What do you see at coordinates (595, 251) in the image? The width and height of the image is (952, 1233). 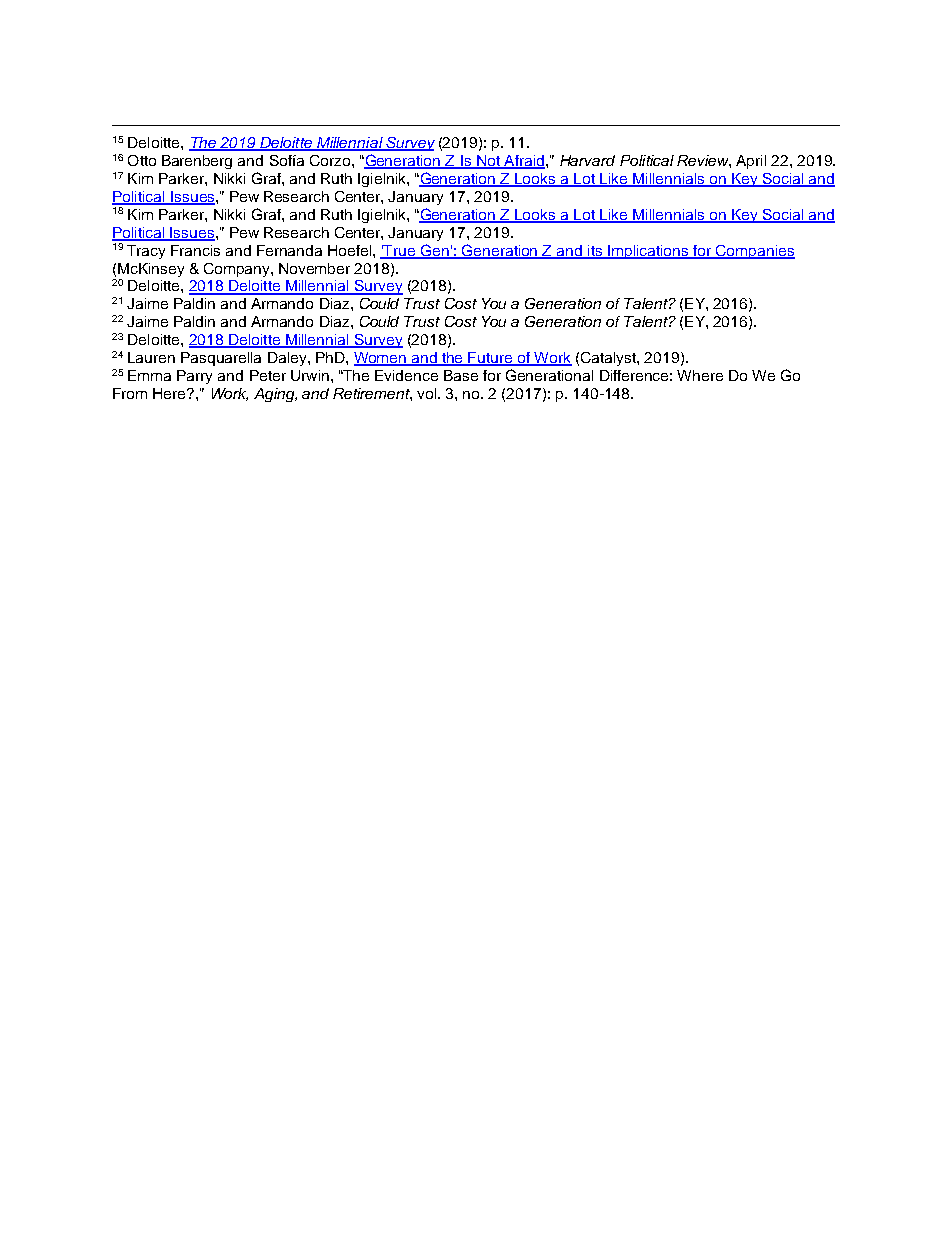 I see `its` at bounding box center [595, 251].
